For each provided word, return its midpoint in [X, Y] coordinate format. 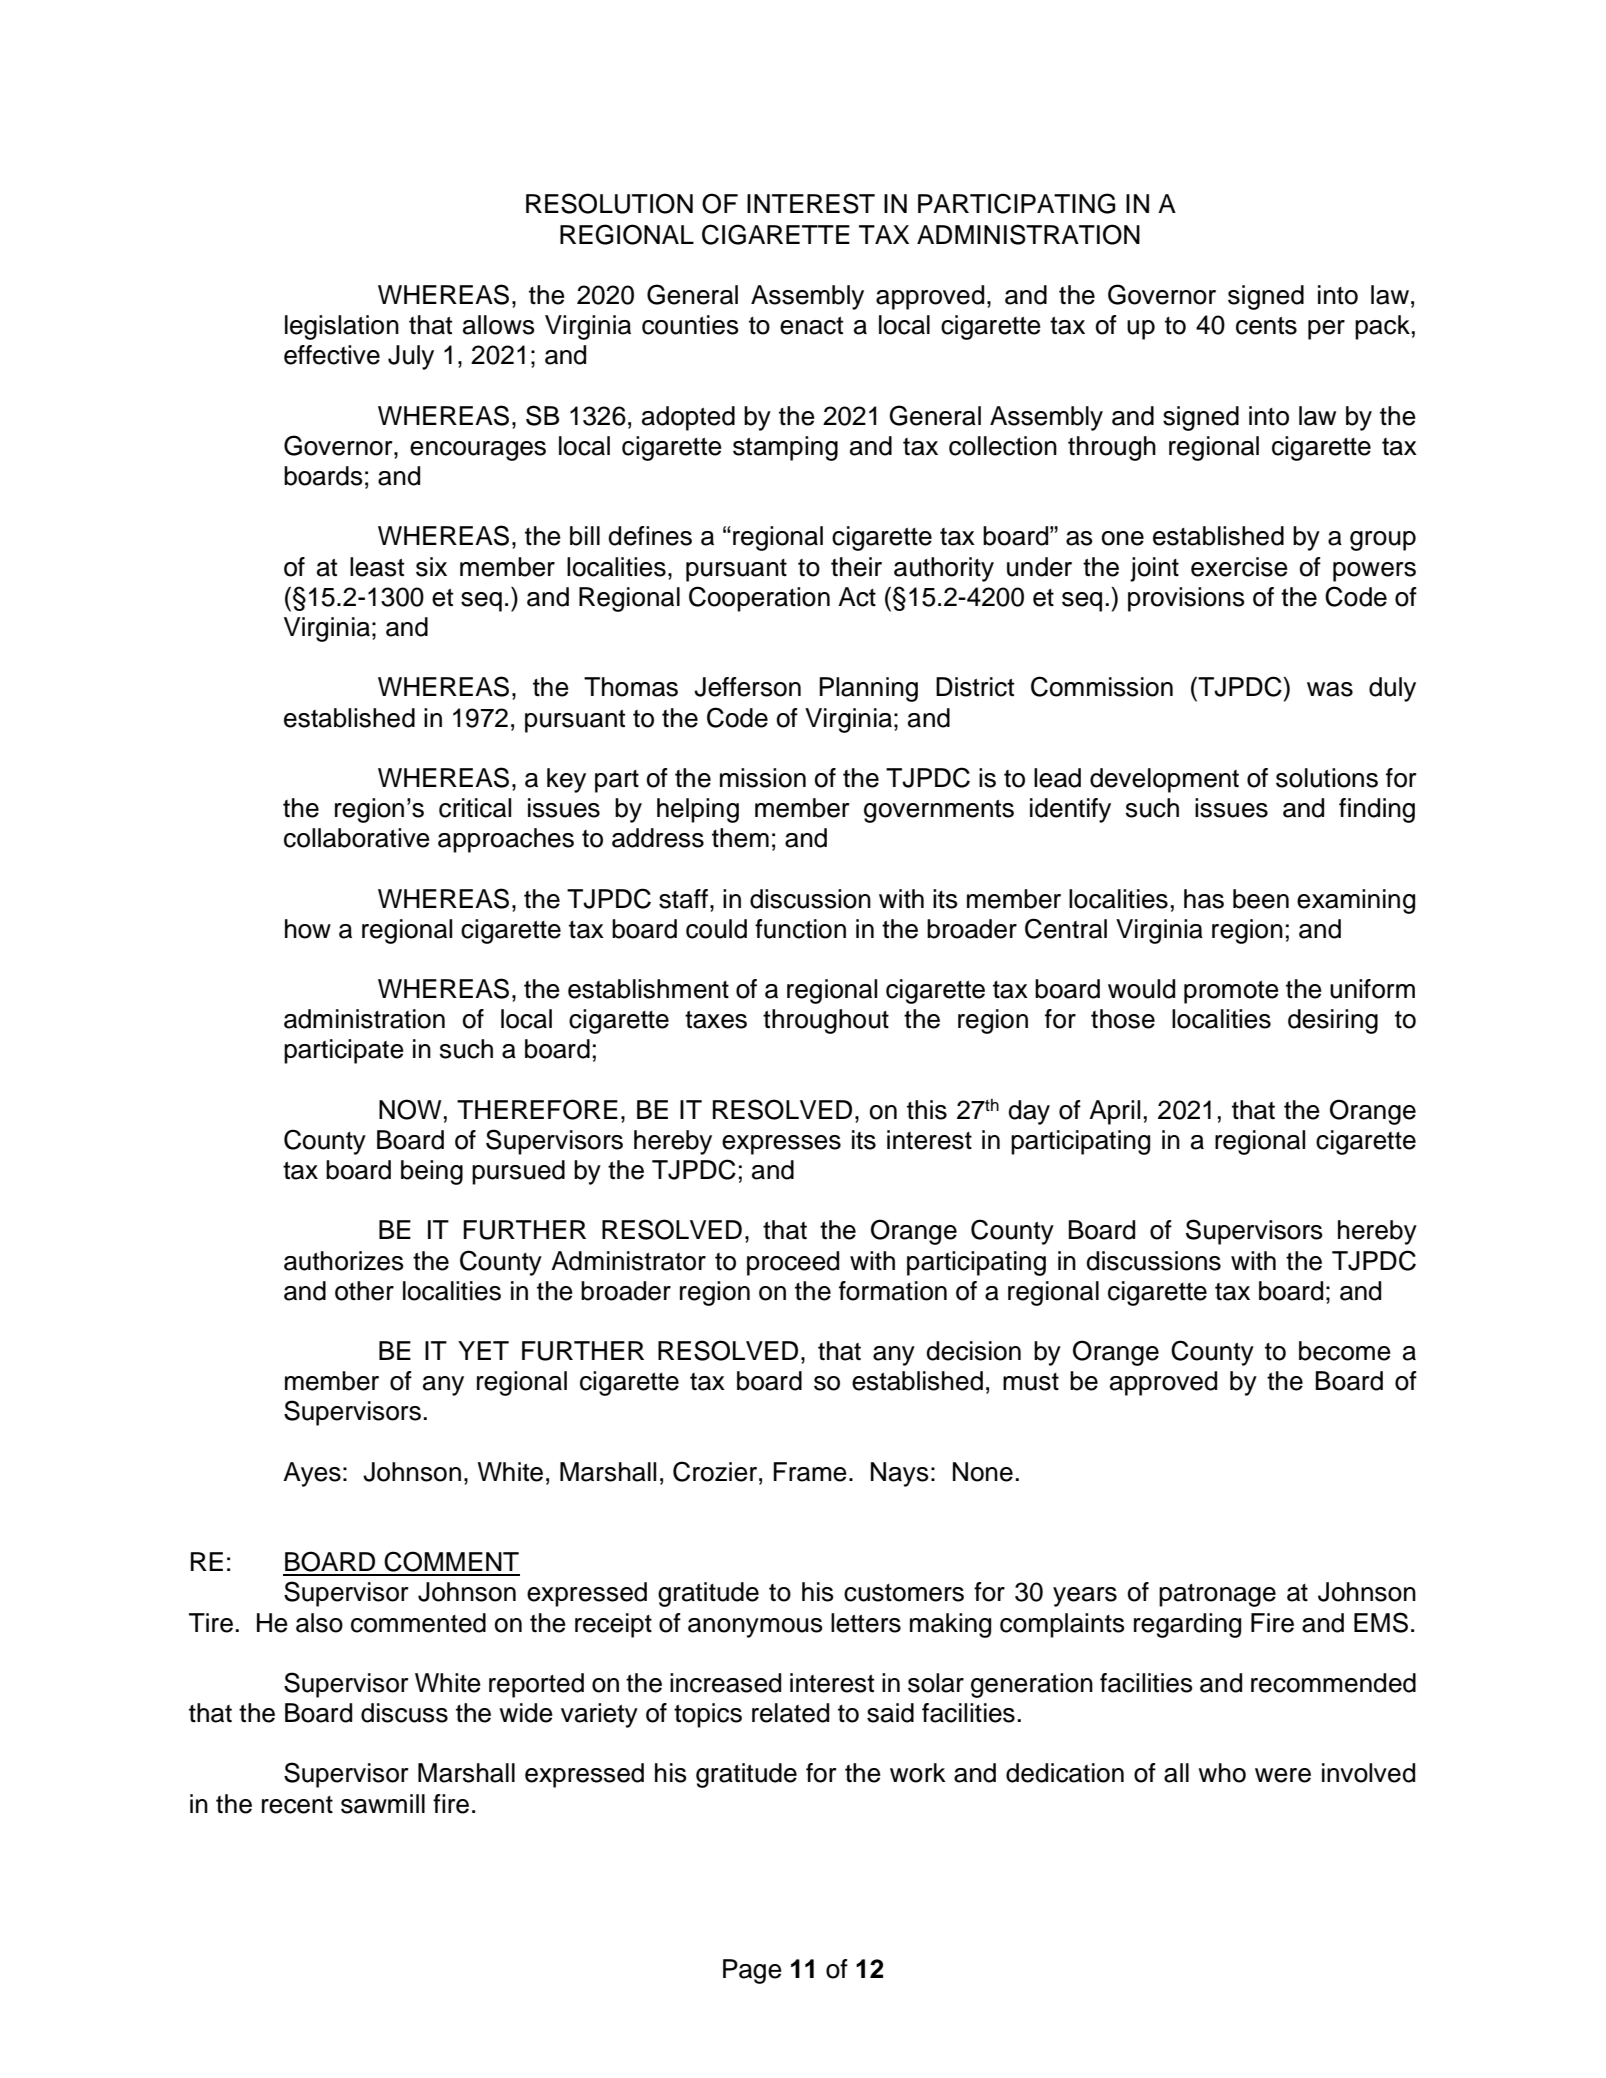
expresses [781, 1145]
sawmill [383, 1804]
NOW [410, 1109]
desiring [1333, 1021]
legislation [342, 327]
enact [811, 326]
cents [1266, 326]
